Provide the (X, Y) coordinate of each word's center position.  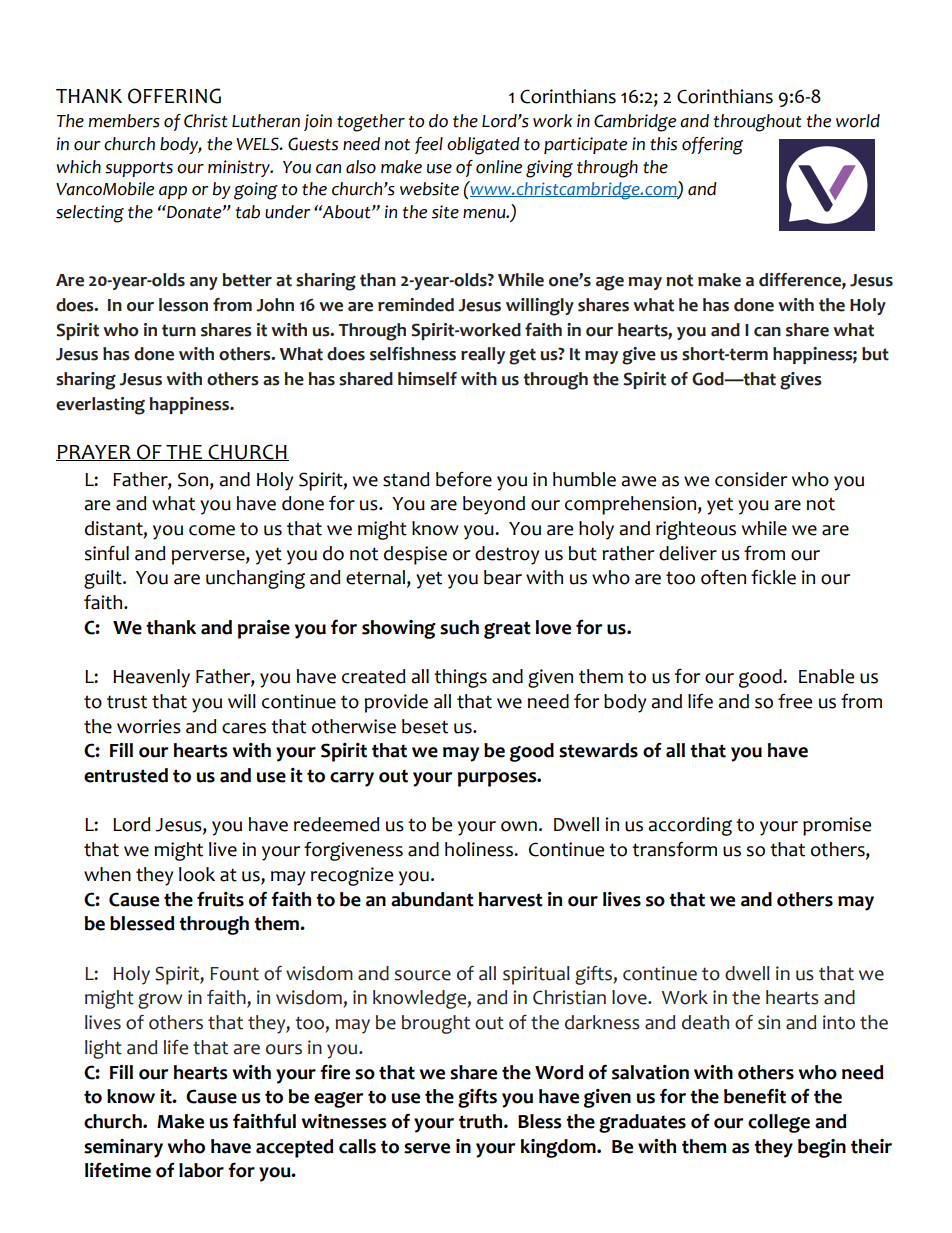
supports (139, 169)
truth (482, 1121)
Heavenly (151, 678)
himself (427, 379)
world (858, 121)
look (197, 874)
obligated (483, 146)
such (459, 627)
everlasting (100, 406)
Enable (826, 676)
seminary (123, 1148)
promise (837, 826)
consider (751, 479)
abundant (432, 899)
